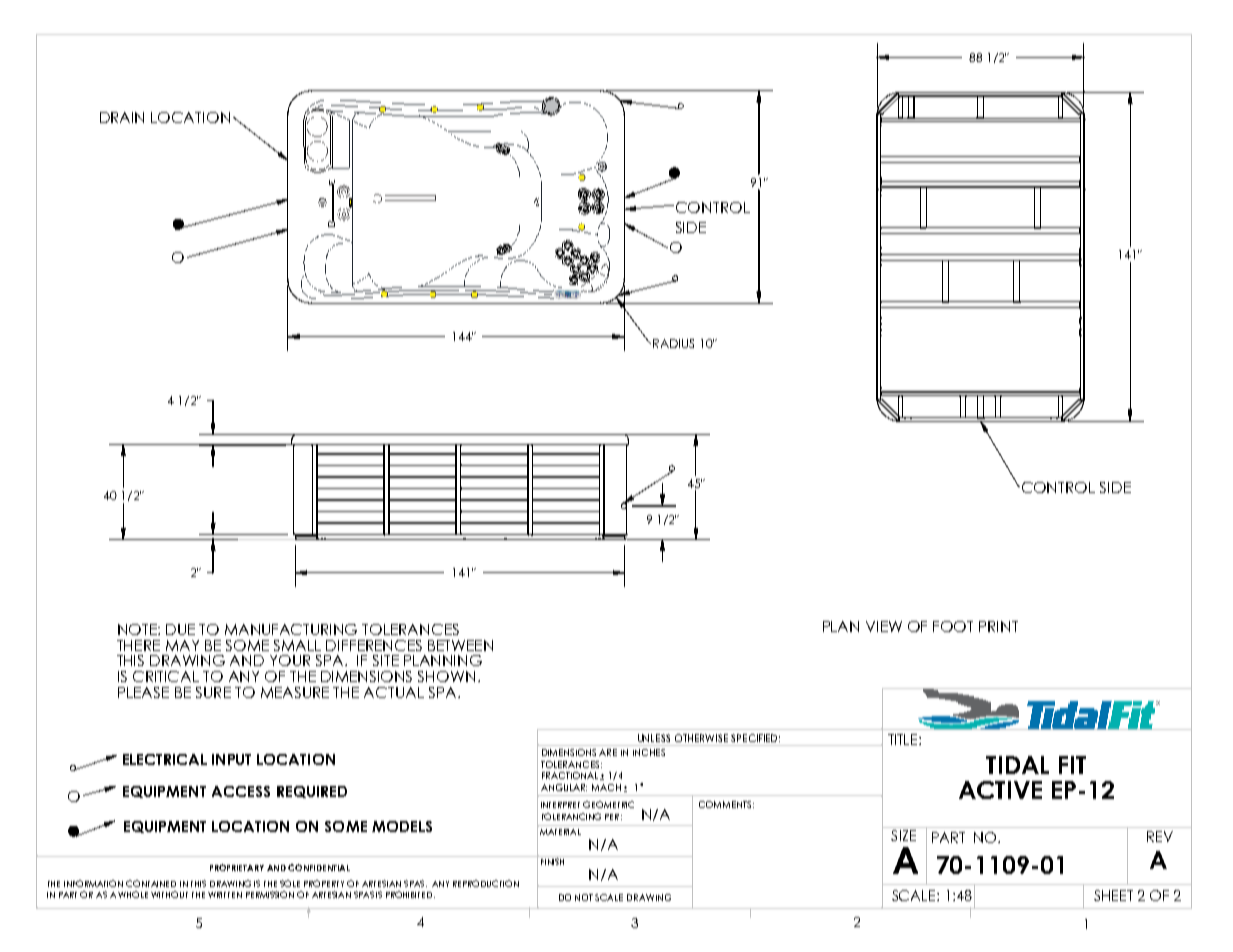 This screenshot has width=1233, height=952. Describe the element at coordinates (237, 867) in the screenshot. I see `PROPRIETARY` at that location.
